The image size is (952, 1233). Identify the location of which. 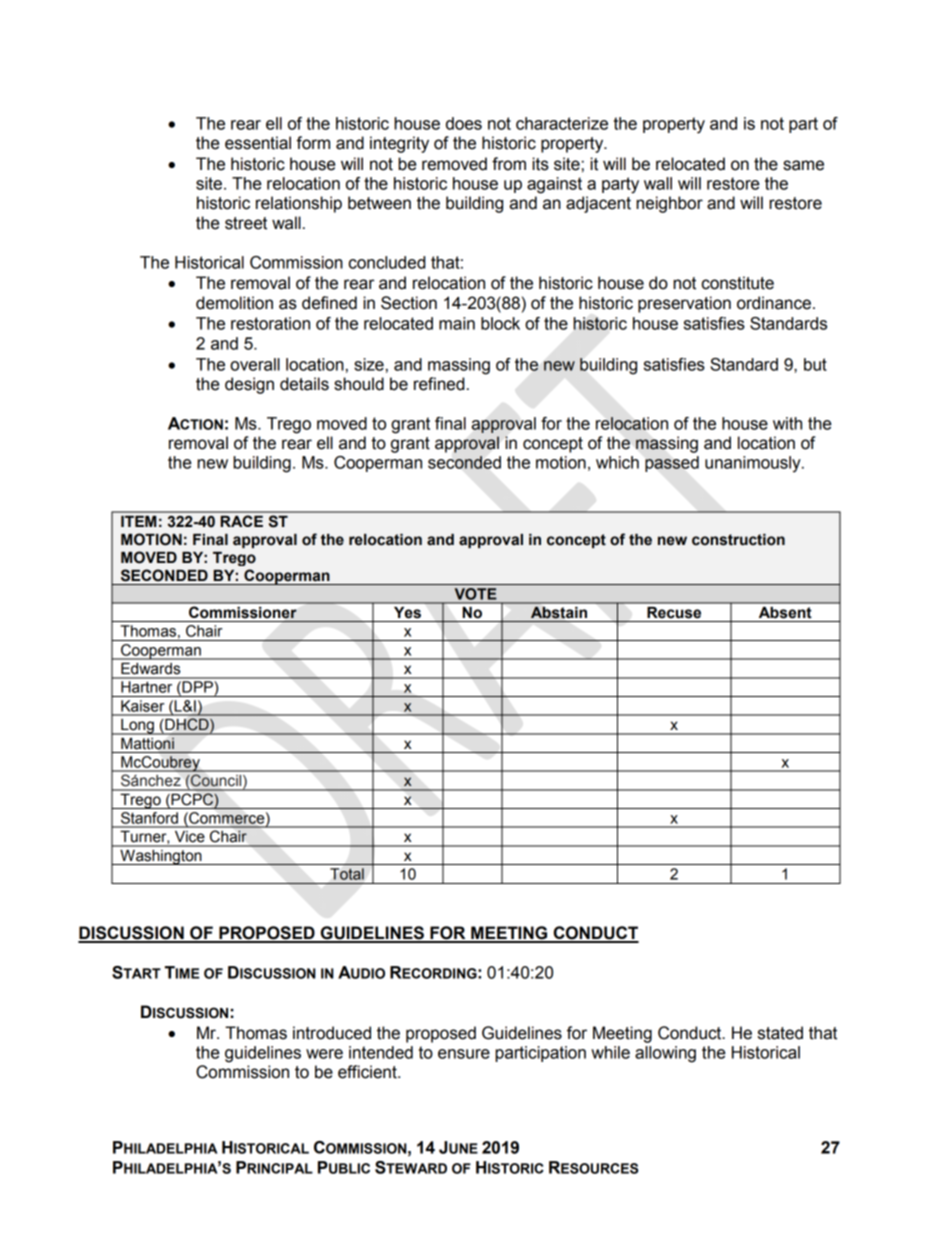
(617, 462).
